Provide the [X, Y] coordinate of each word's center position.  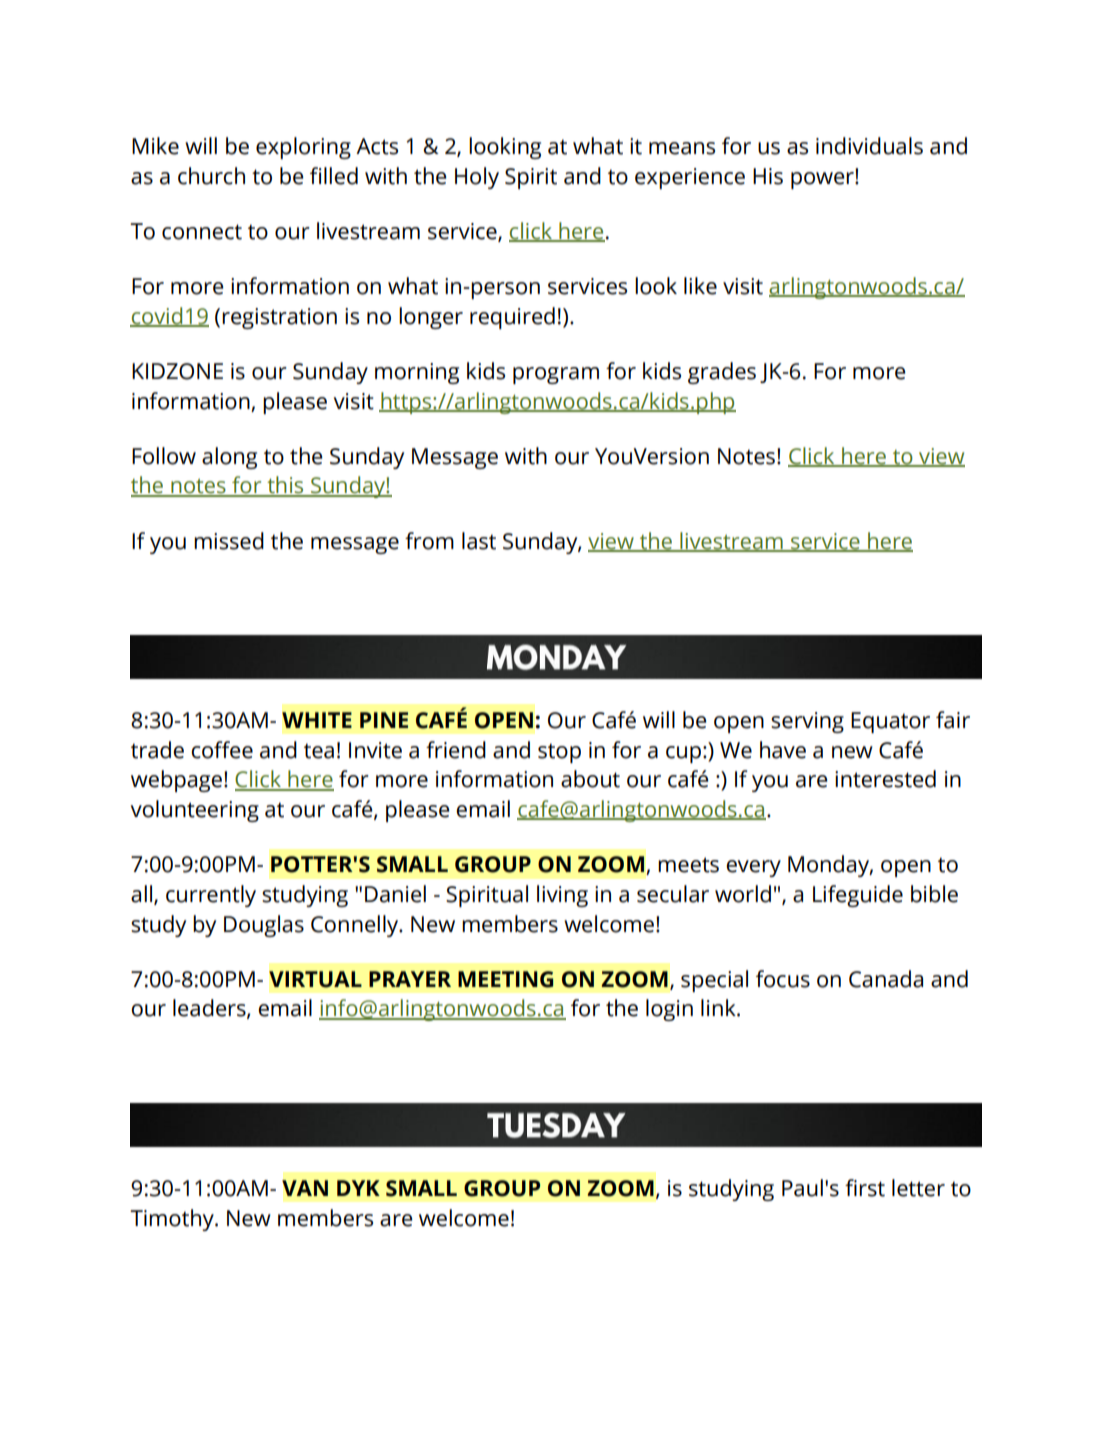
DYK [358, 1188]
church [211, 176]
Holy [477, 178]
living [562, 896]
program [556, 375]
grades [722, 373]
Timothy [173, 1220]
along [229, 458]
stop [559, 753]
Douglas [264, 926]
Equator [890, 722]
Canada [886, 979]
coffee [222, 750]
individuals [869, 146]
